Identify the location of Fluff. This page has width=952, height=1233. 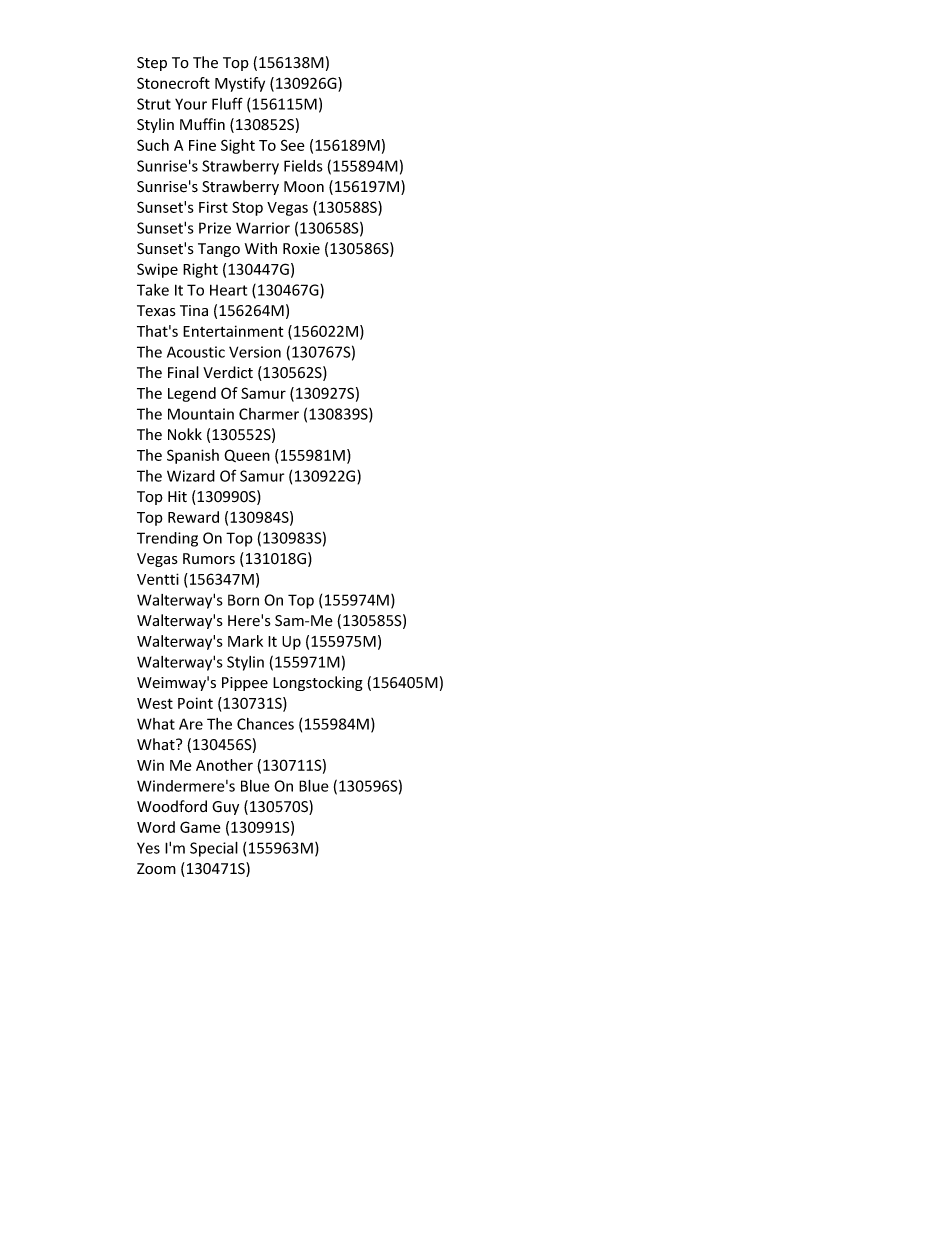
(227, 103).
